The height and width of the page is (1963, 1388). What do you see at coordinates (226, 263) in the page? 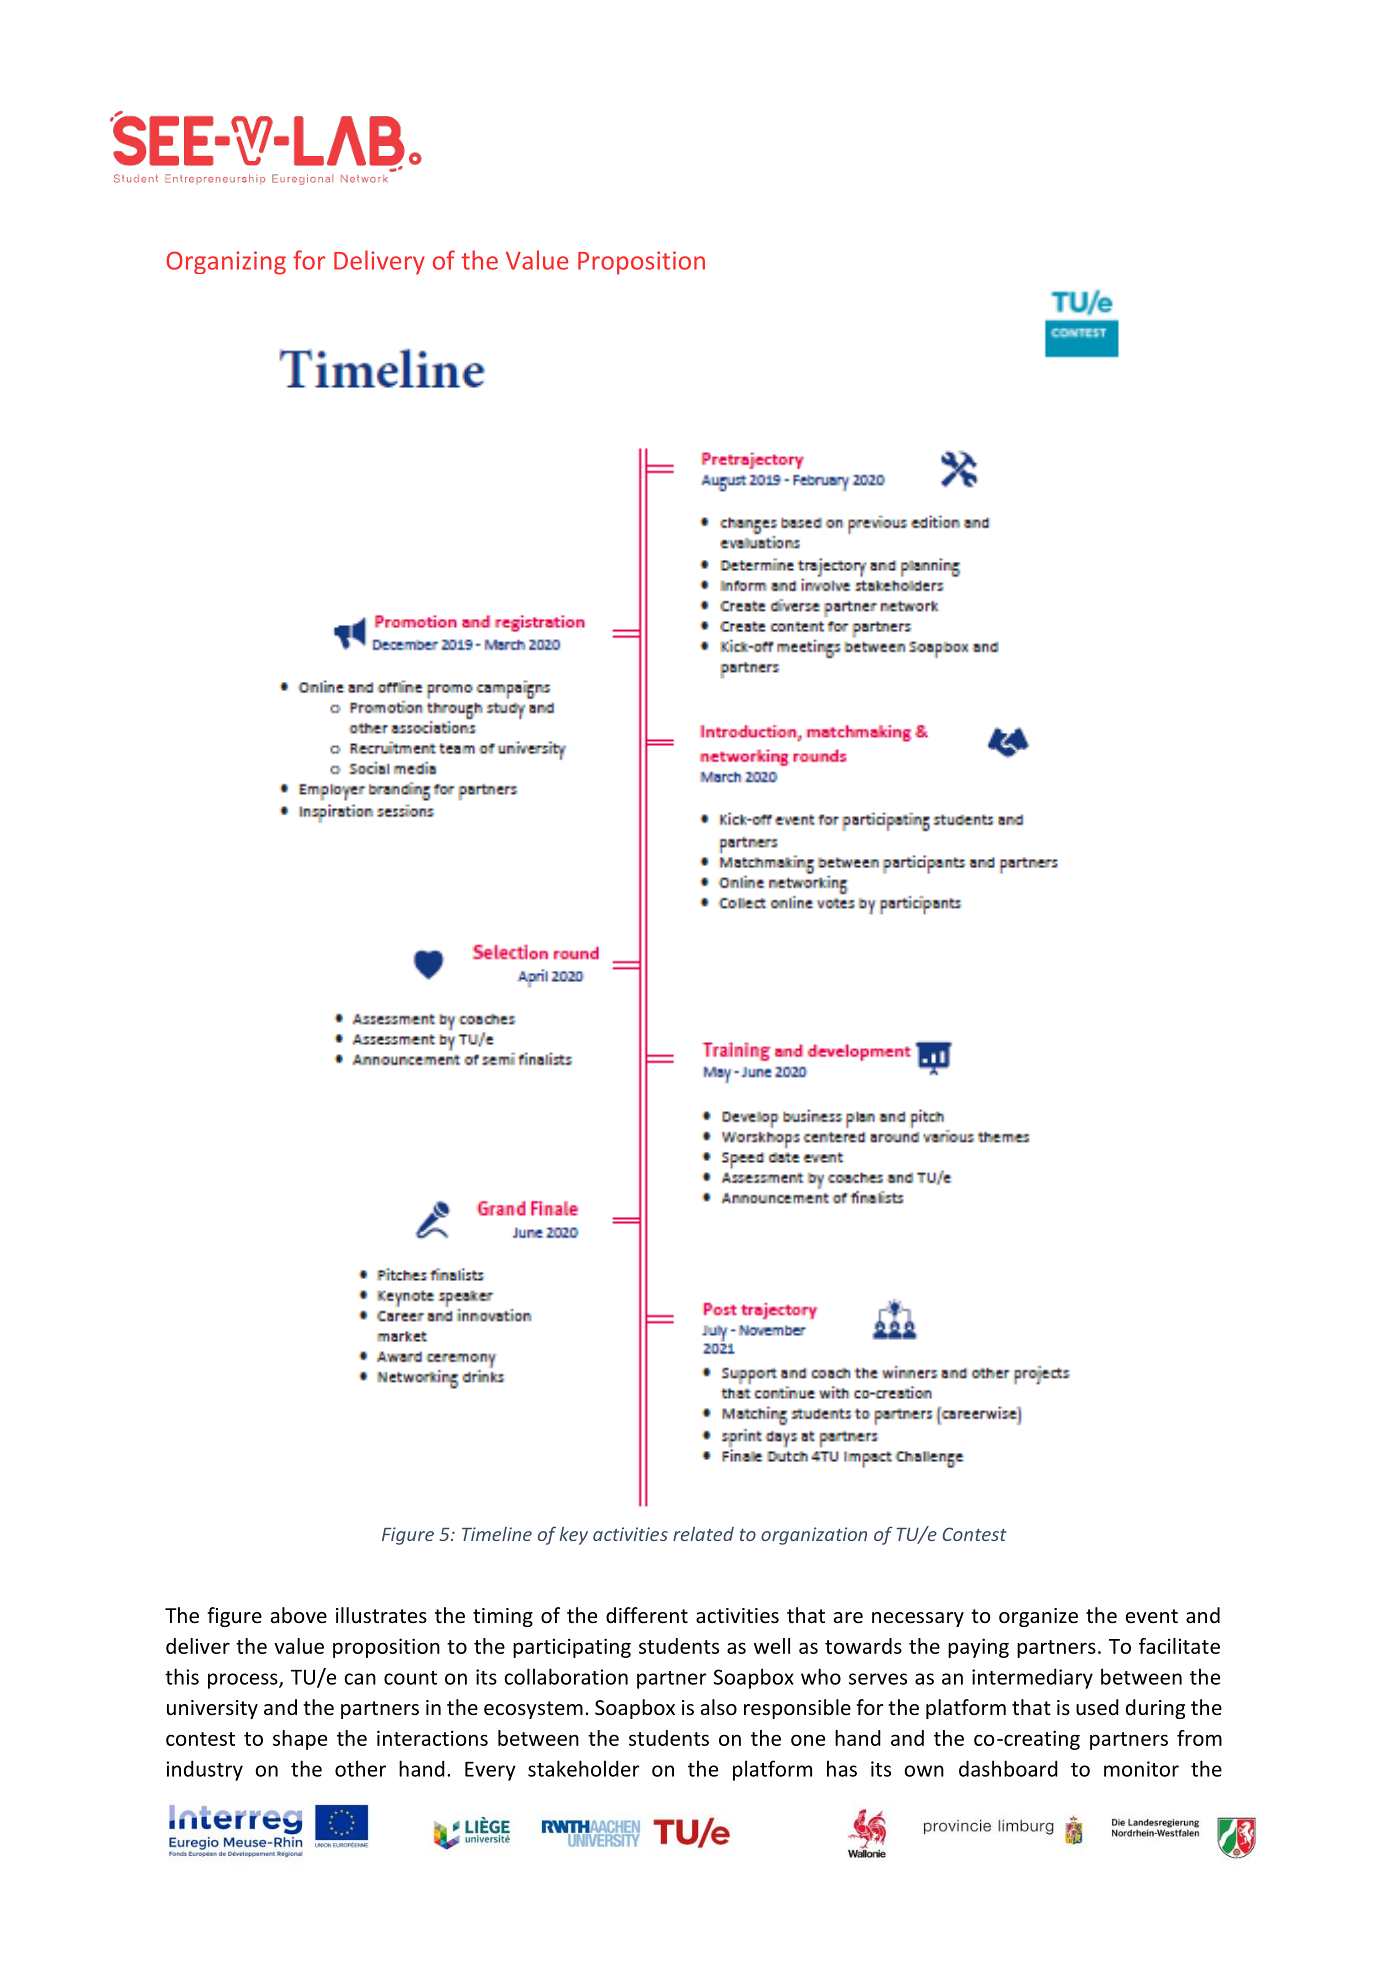
I see `Organizing` at bounding box center [226, 263].
